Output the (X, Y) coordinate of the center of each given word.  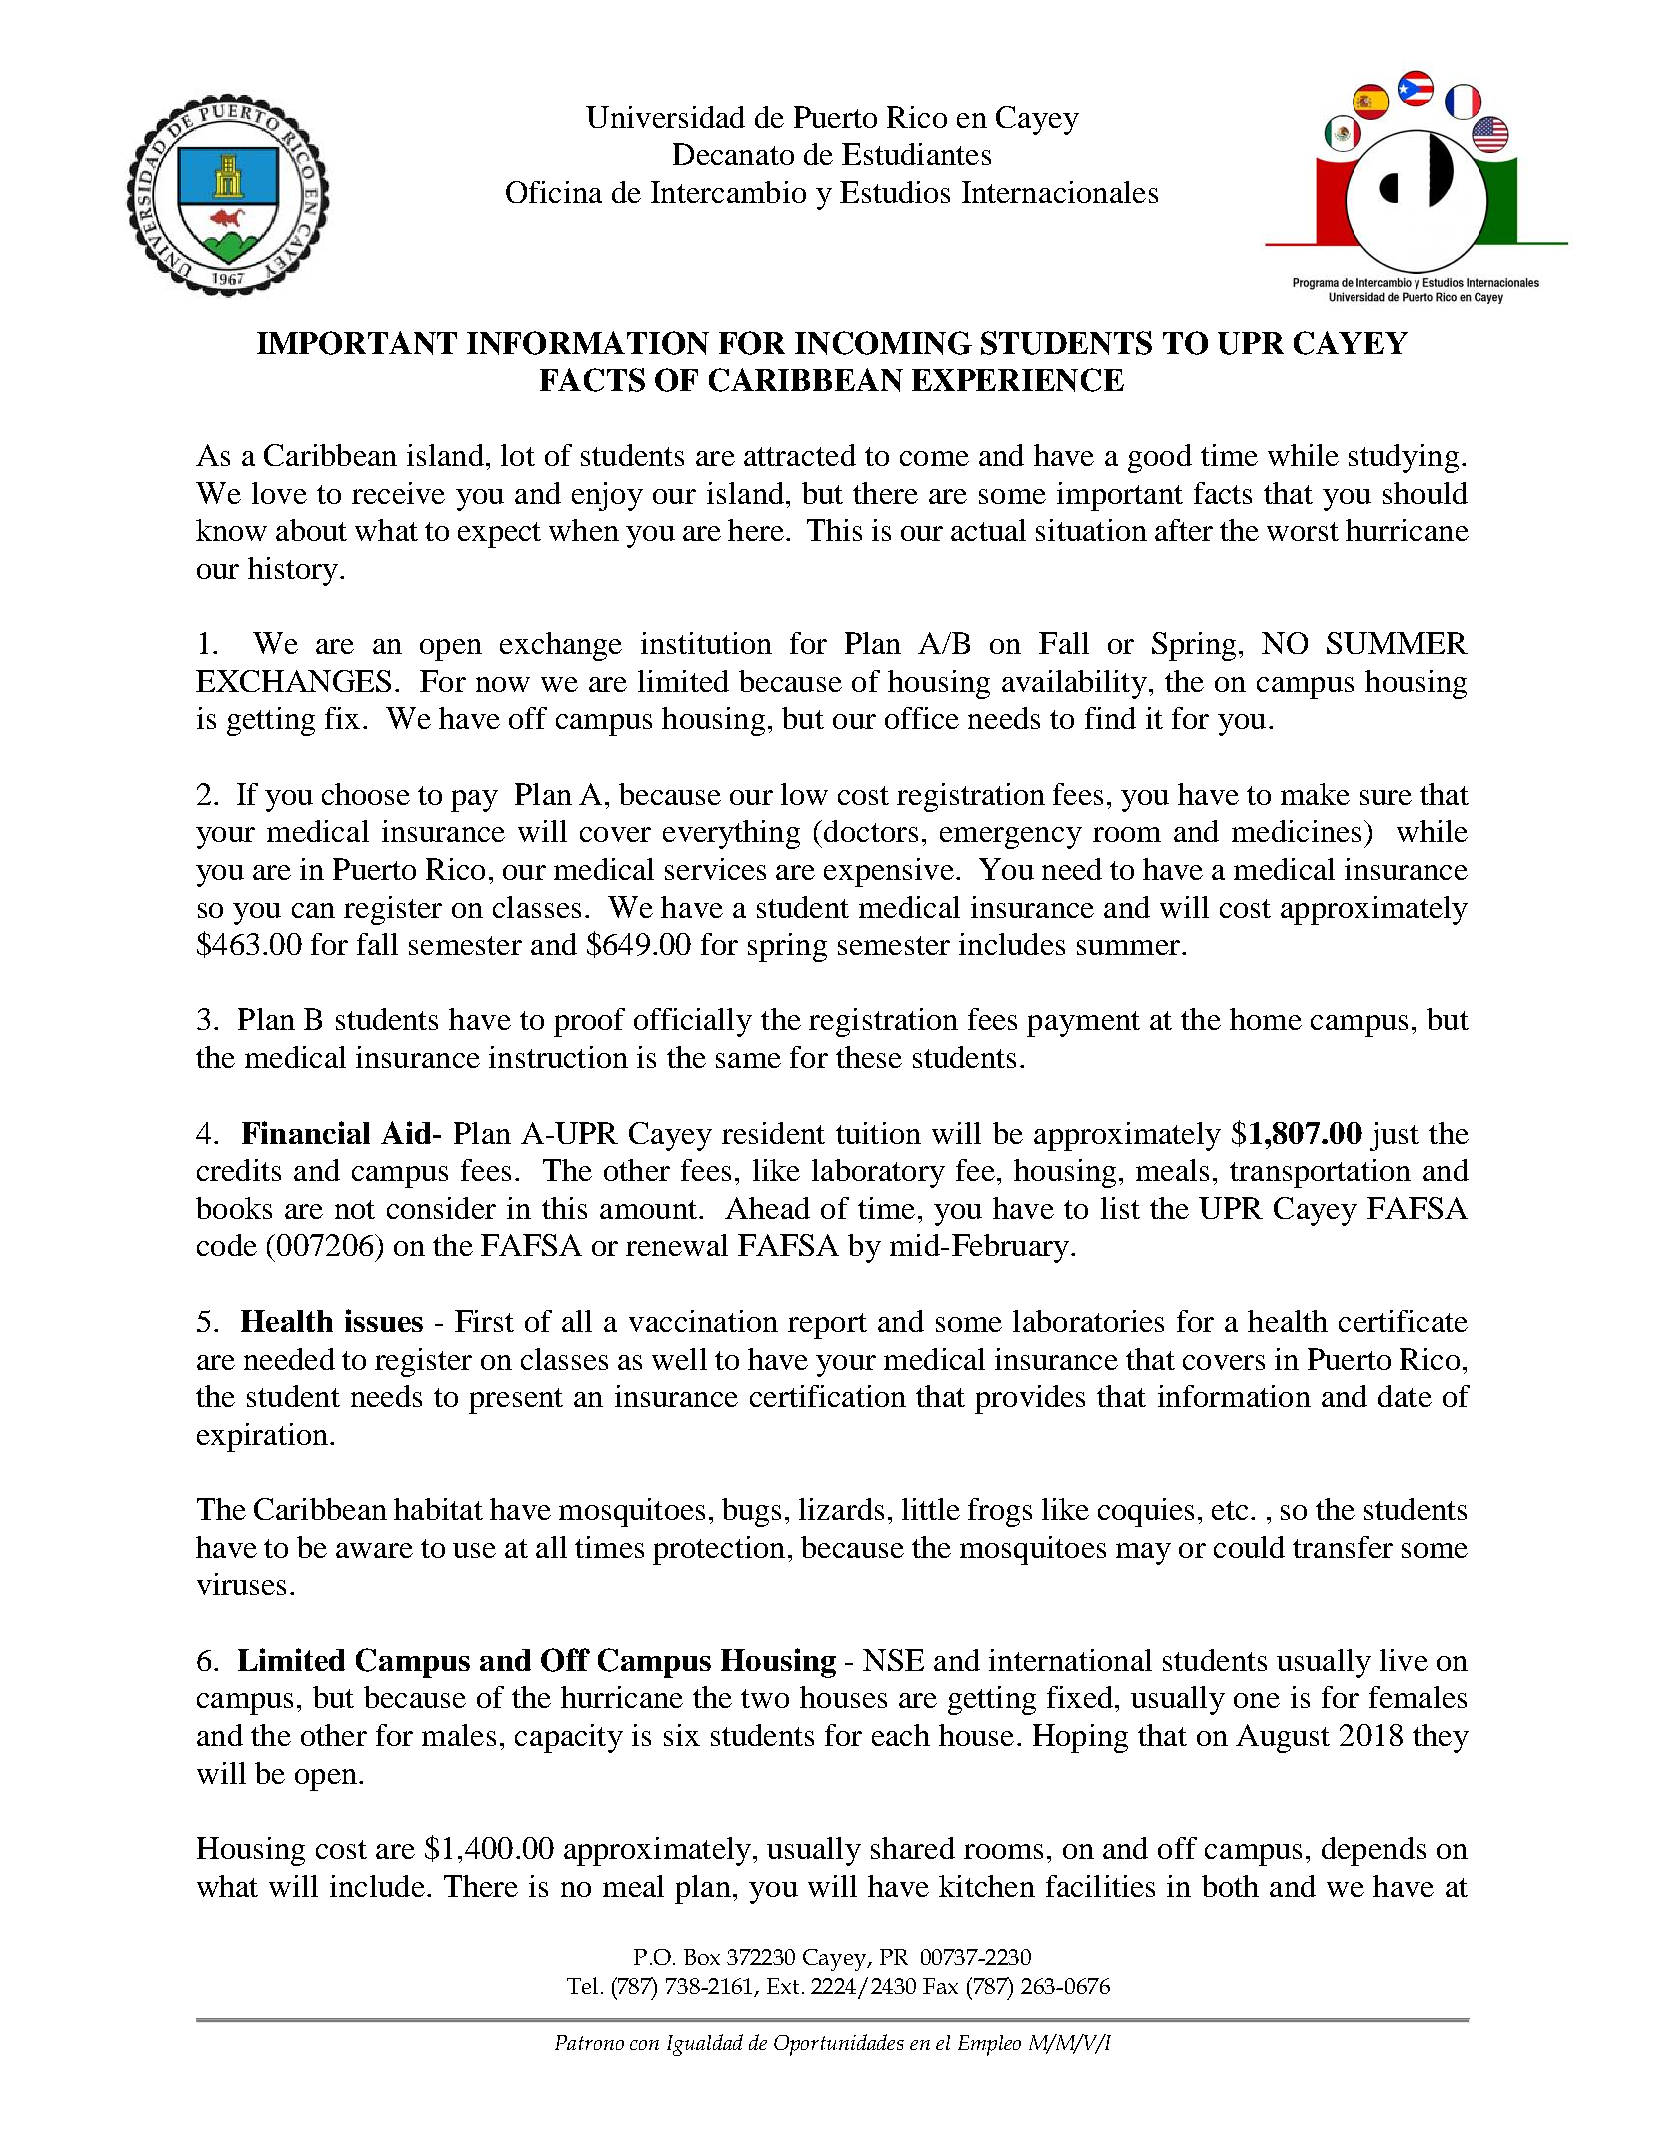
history (293, 571)
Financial (306, 1132)
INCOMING (883, 343)
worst (1303, 531)
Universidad (665, 117)
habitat (438, 1509)
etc (1230, 1510)
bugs (751, 1512)
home (1266, 1019)
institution (706, 643)
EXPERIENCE (1018, 380)
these (869, 1057)
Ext (783, 1986)
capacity (569, 1738)
